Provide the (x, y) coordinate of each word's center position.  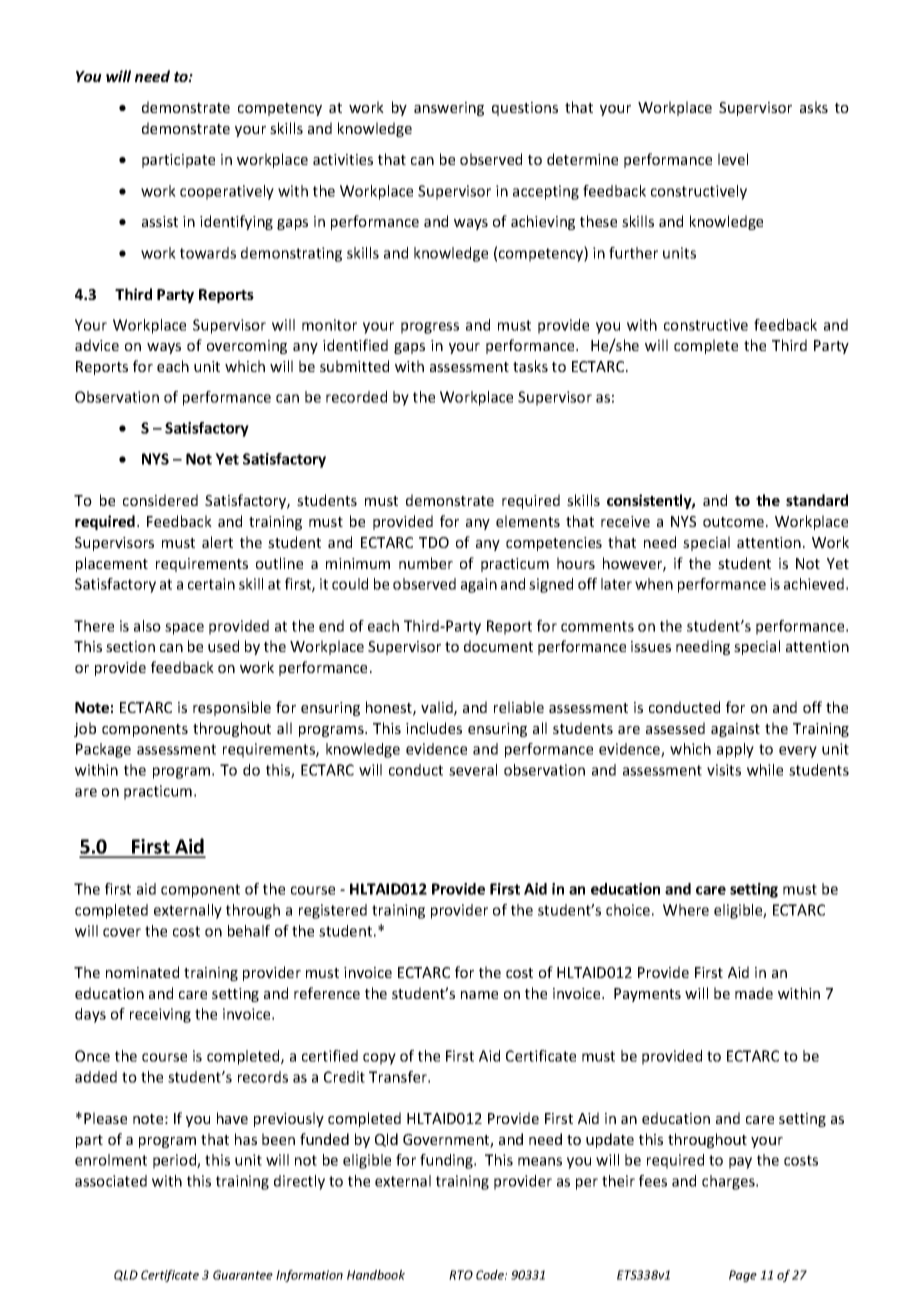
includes (434, 728)
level (733, 159)
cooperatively (227, 192)
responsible (232, 708)
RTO (461, 1275)
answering (449, 109)
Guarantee (243, 1275)
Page (743, 1276)
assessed (675, 728)
